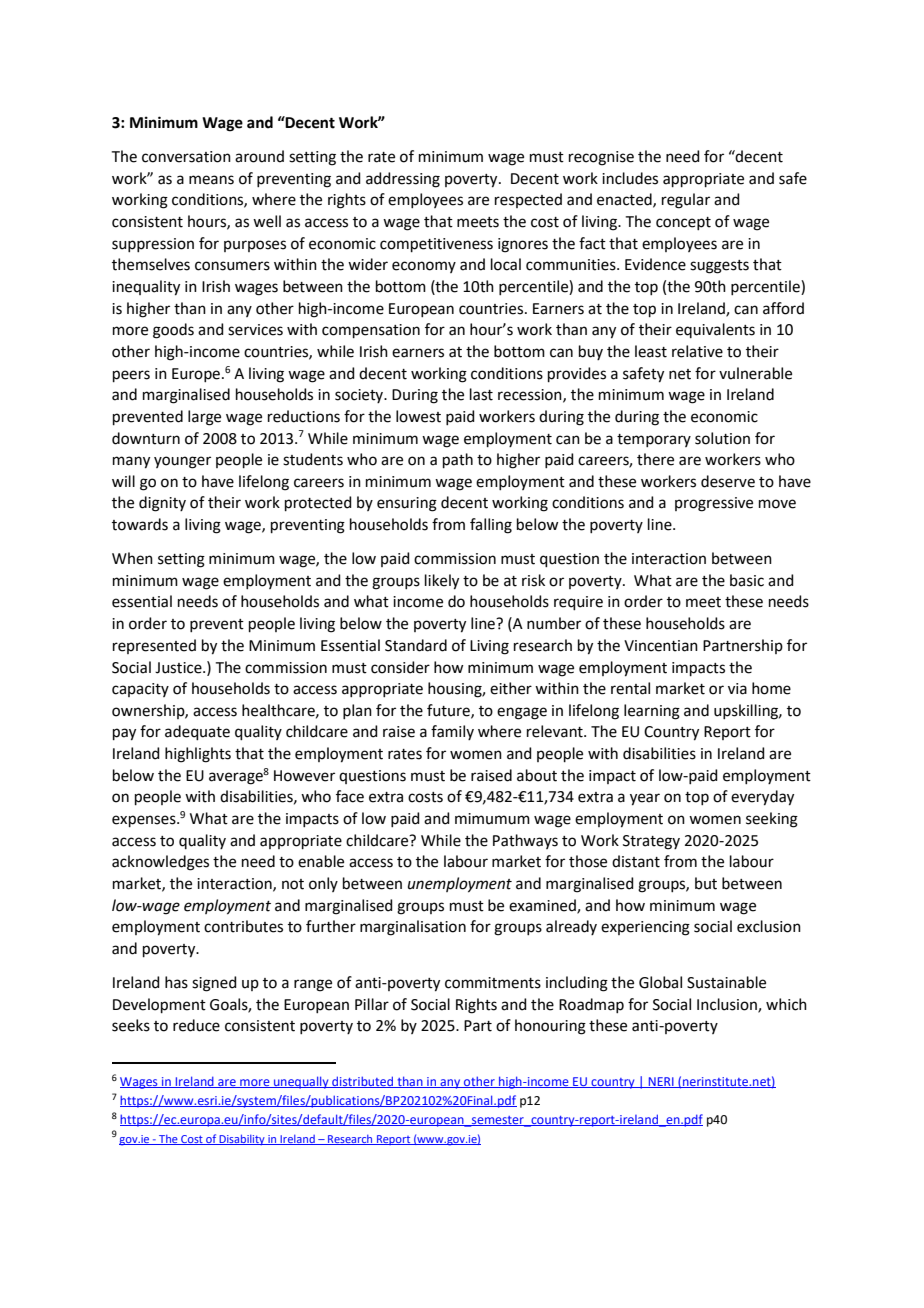 The image size is (924, 1308). Describe the element at coordinates (242, 1139) in the document. I see `Disability` at that location.
